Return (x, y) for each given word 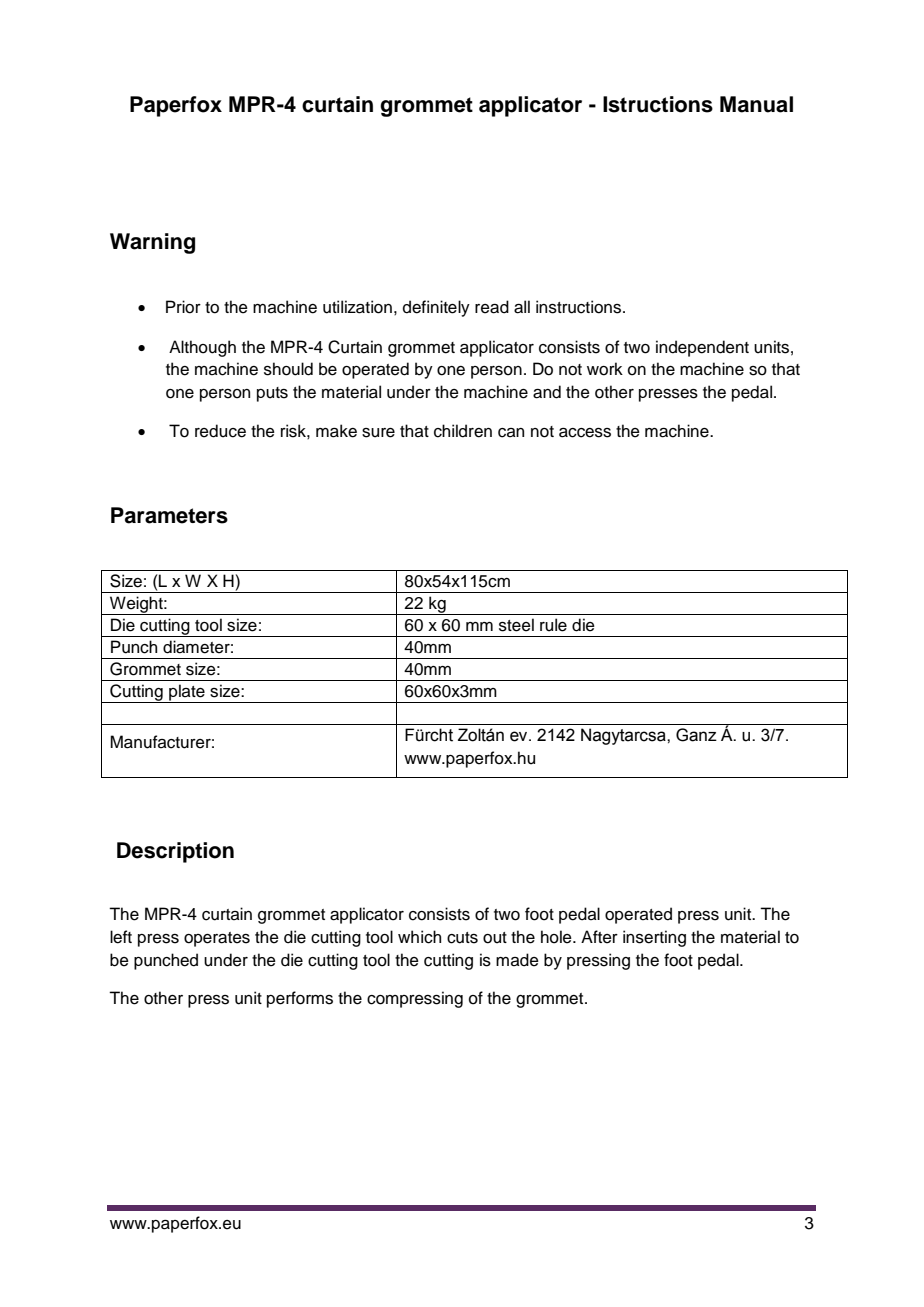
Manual (756, 104)
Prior (183, 307)
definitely (436, 308)
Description (175, 852)
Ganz (696, 735)
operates (217, 939)
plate (187, 693)
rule (553, 625)
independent (702, 348)
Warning (152, 243)
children (463, 431)
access (585, 433)
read (492, 307)
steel (516, 625)
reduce (220, 431)
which (419, 937)
